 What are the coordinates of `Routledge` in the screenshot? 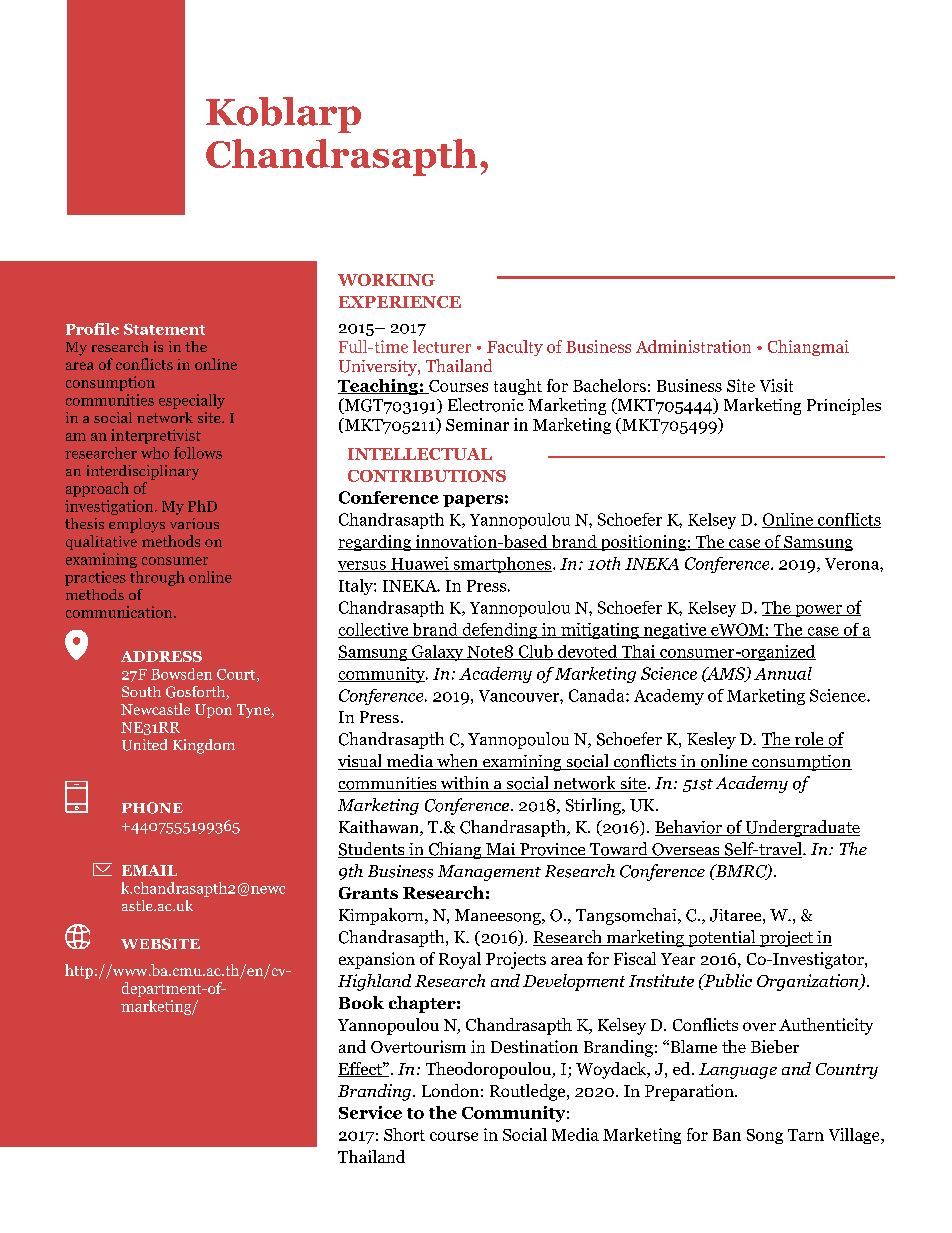 It's located at (529, 1092).
